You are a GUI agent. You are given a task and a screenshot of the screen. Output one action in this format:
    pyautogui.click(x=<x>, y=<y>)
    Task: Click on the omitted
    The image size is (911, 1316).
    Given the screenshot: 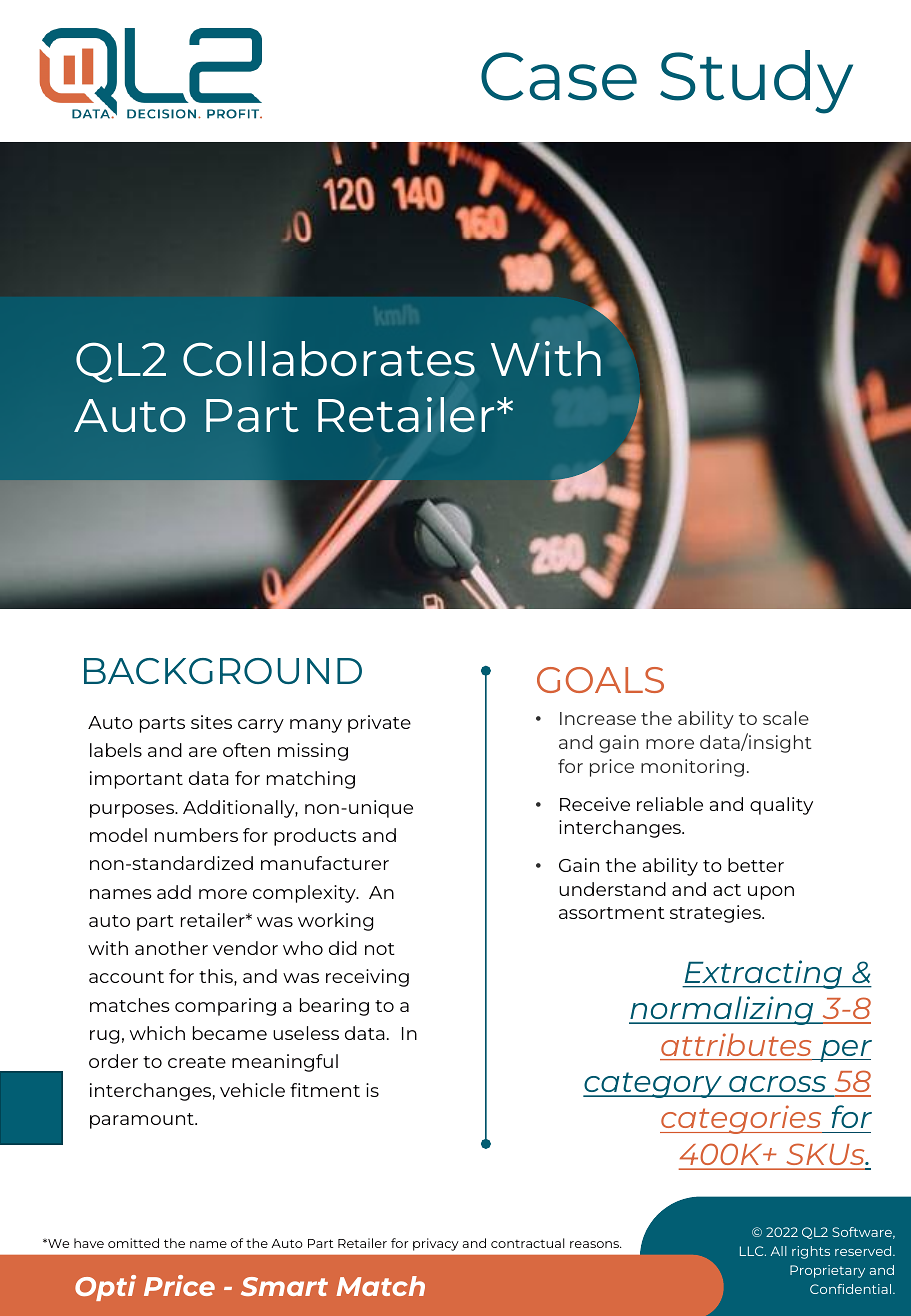 What is the action you would take?
    pyautogui.click(x=133, y=1243)
